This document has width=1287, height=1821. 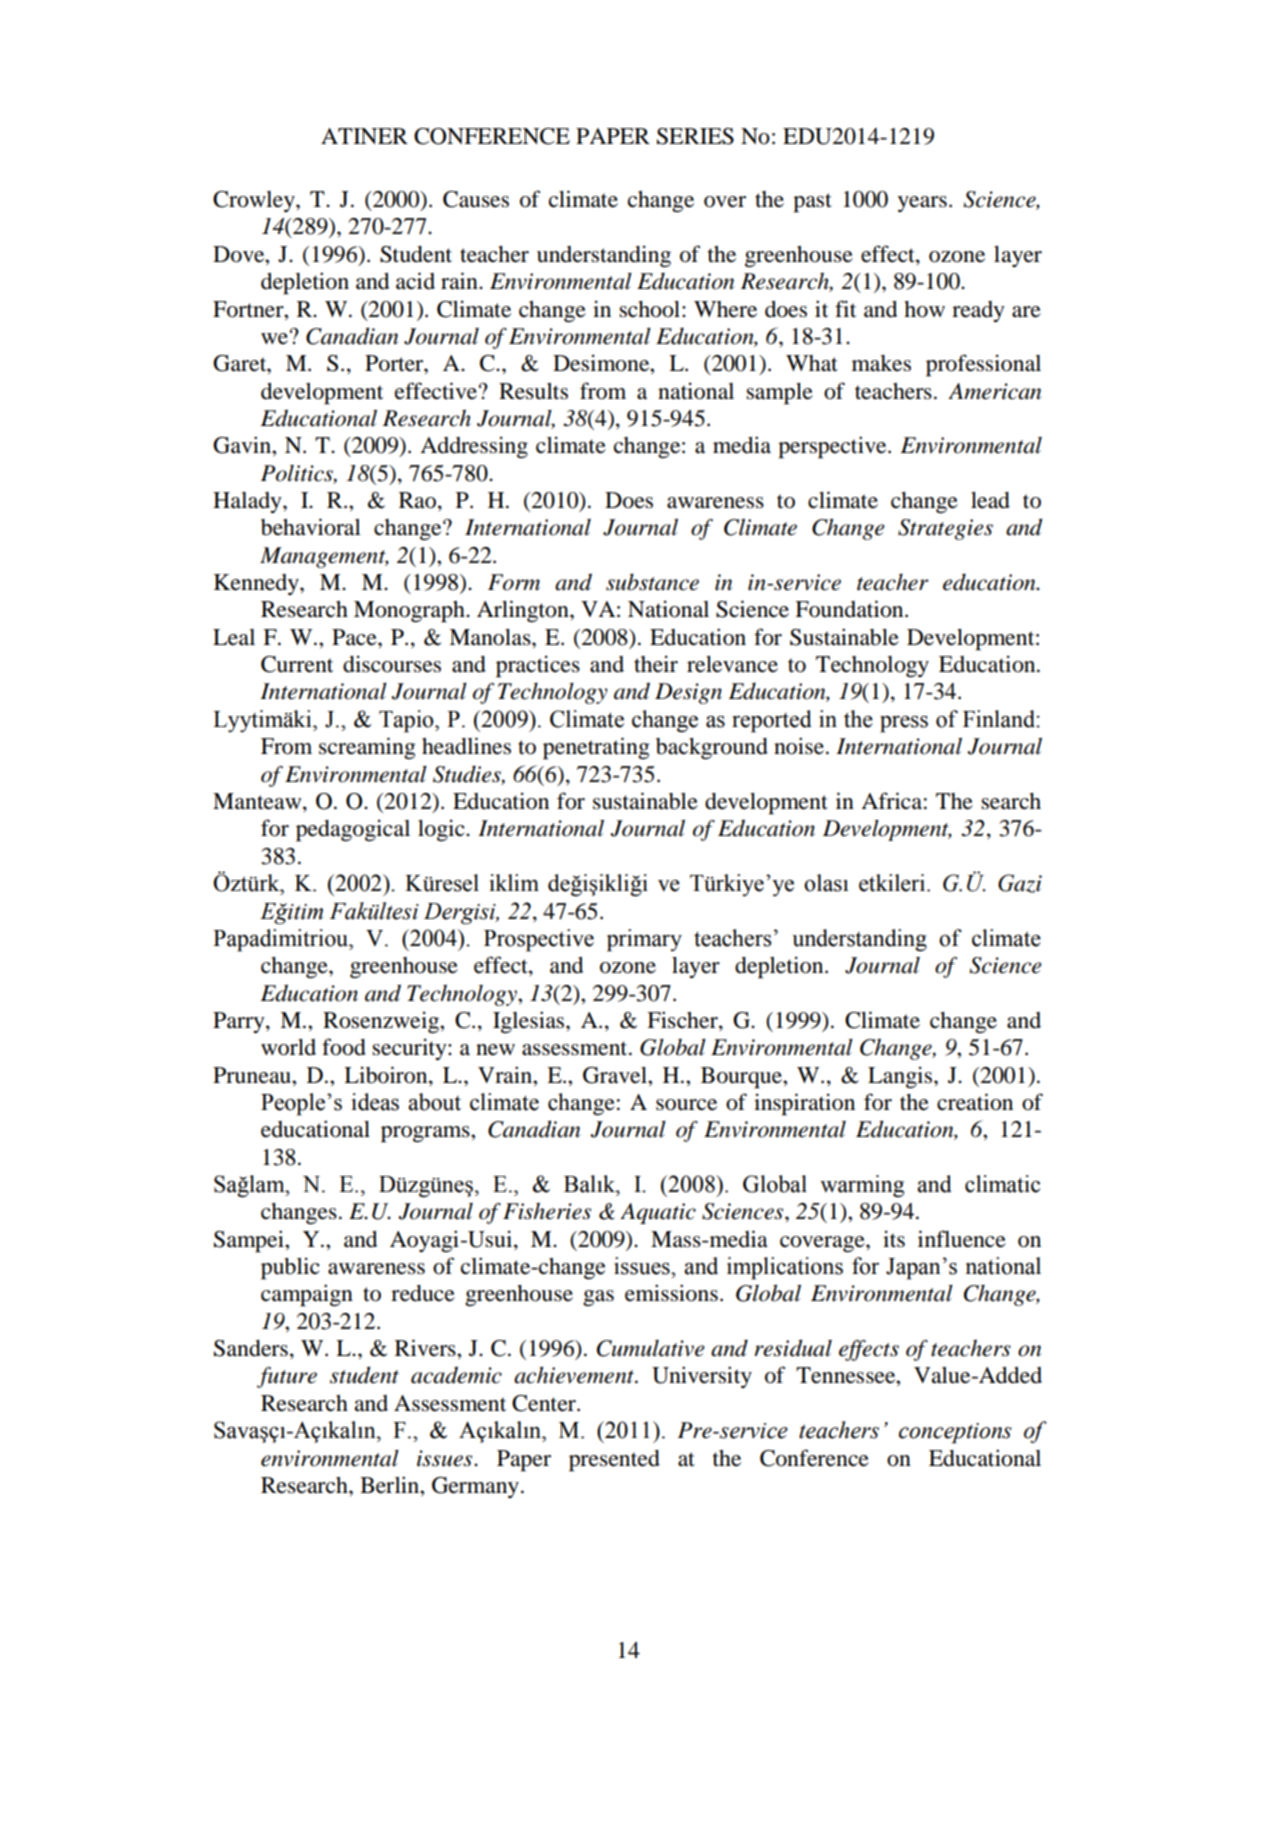 What do you see at coordinates (255, 201) in the document?
I see `Crowley` at bounding box center [255, 201].
